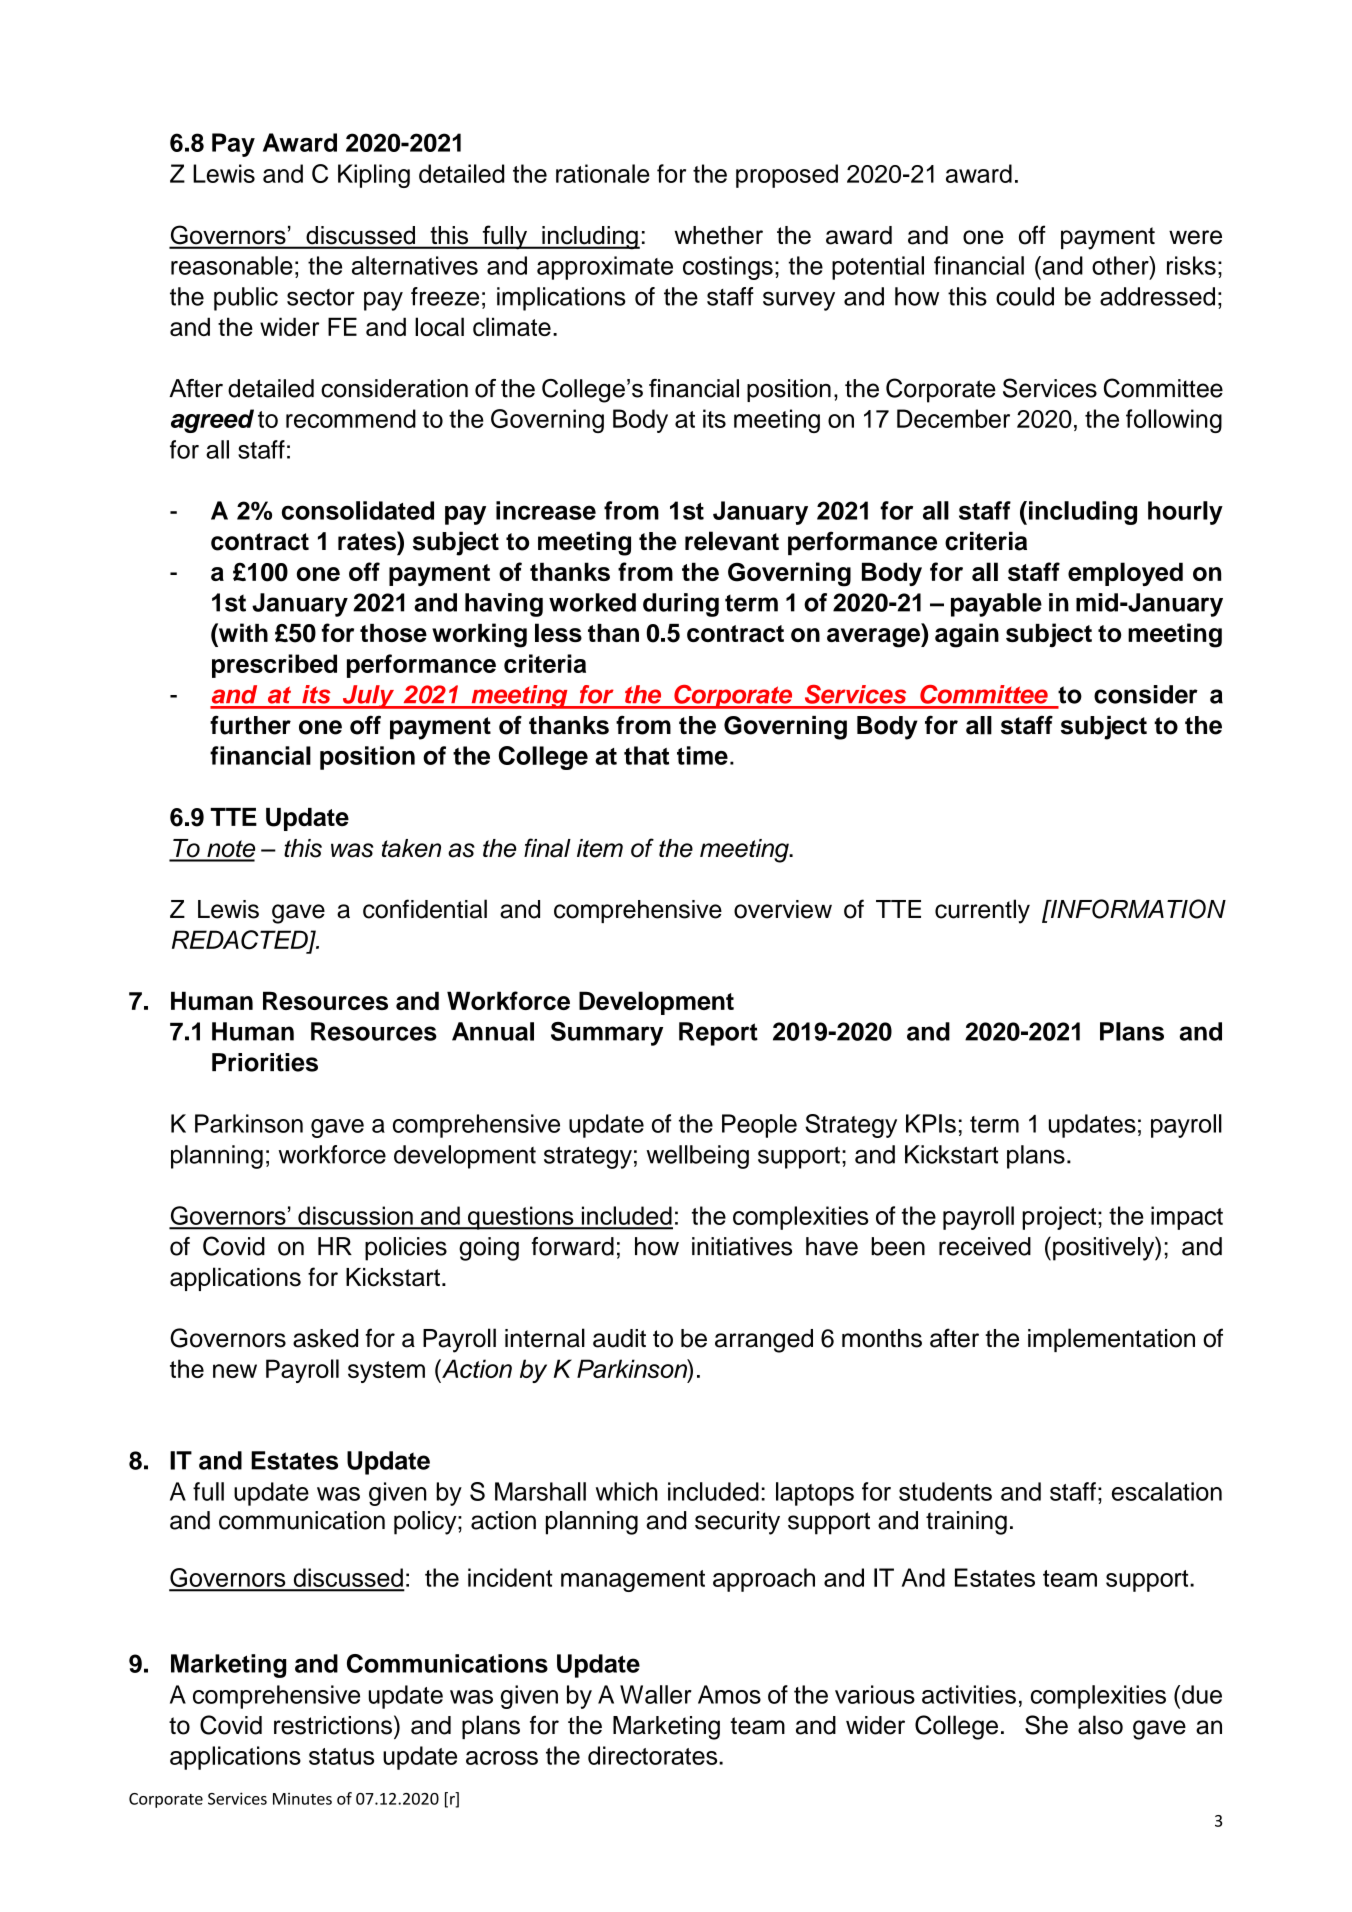 The width and height of the page is (1352, 1912). I want to click on other, so click(1121, 265).
